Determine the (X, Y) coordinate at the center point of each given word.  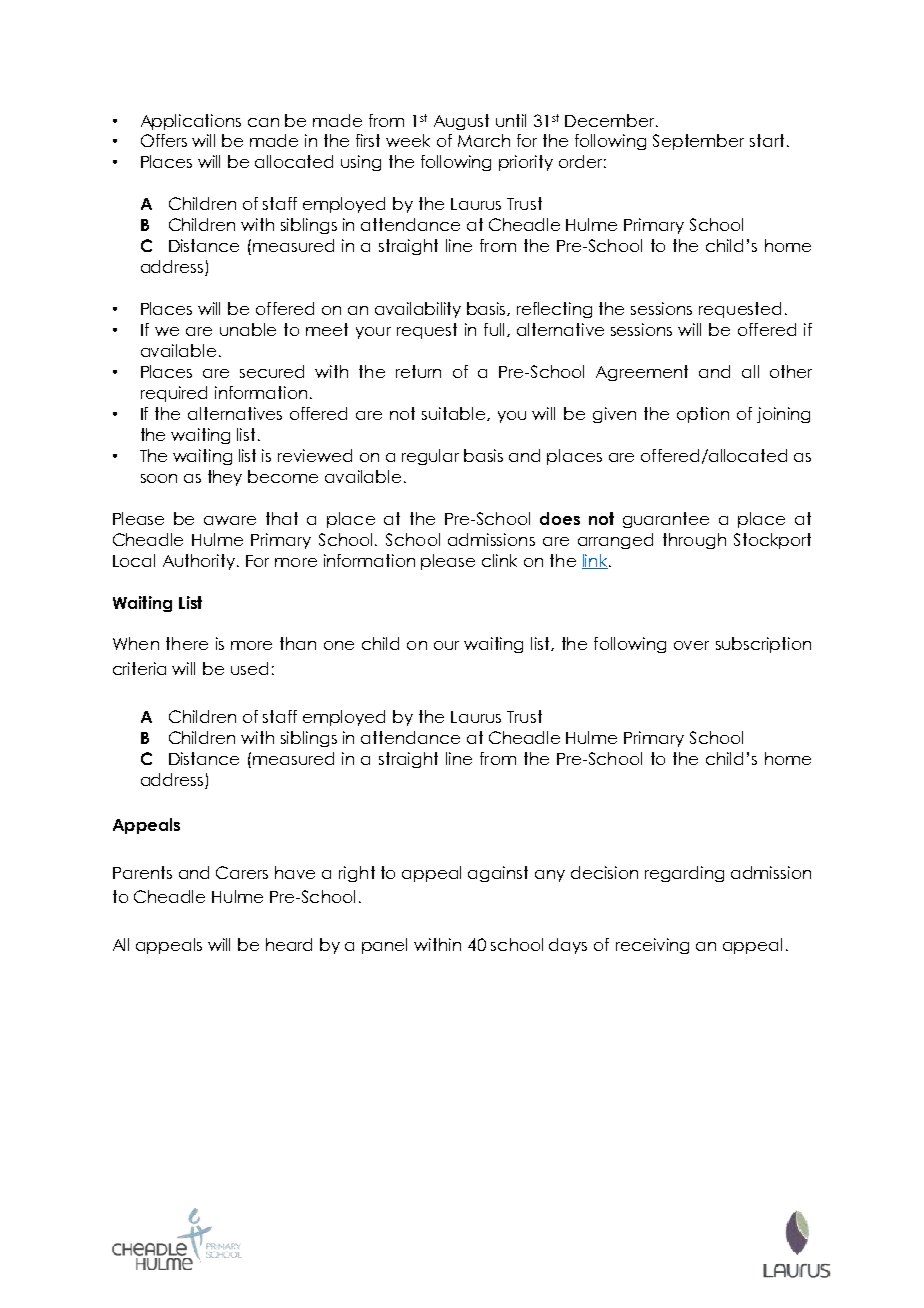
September (698, 142)
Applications (191, 122)
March (484, 140)
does (560, 518)
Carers (242, 872)
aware (230, 520)
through (694, 541)
